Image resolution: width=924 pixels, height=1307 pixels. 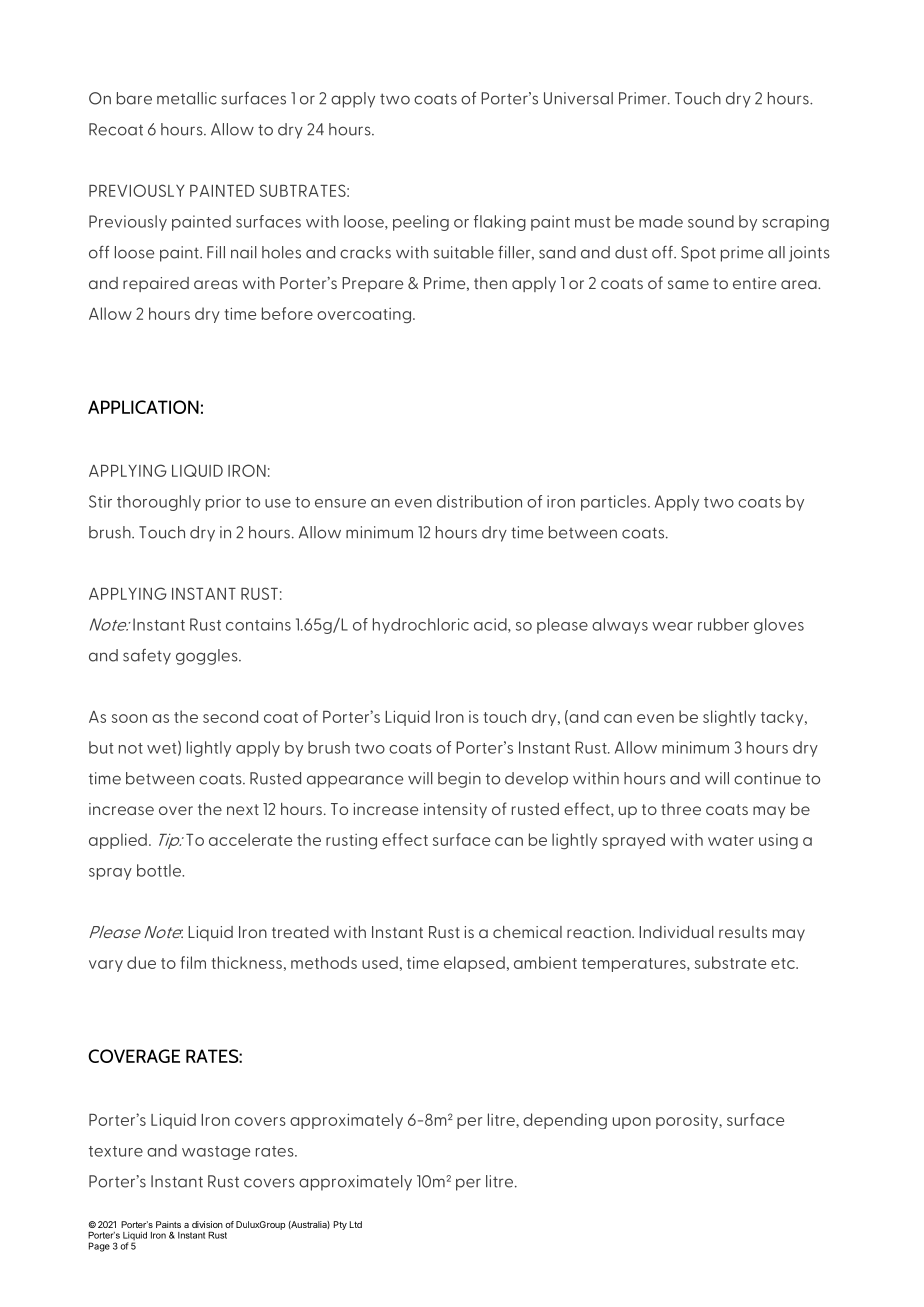 I want to click on upon, so click(x=632, y=1123).
